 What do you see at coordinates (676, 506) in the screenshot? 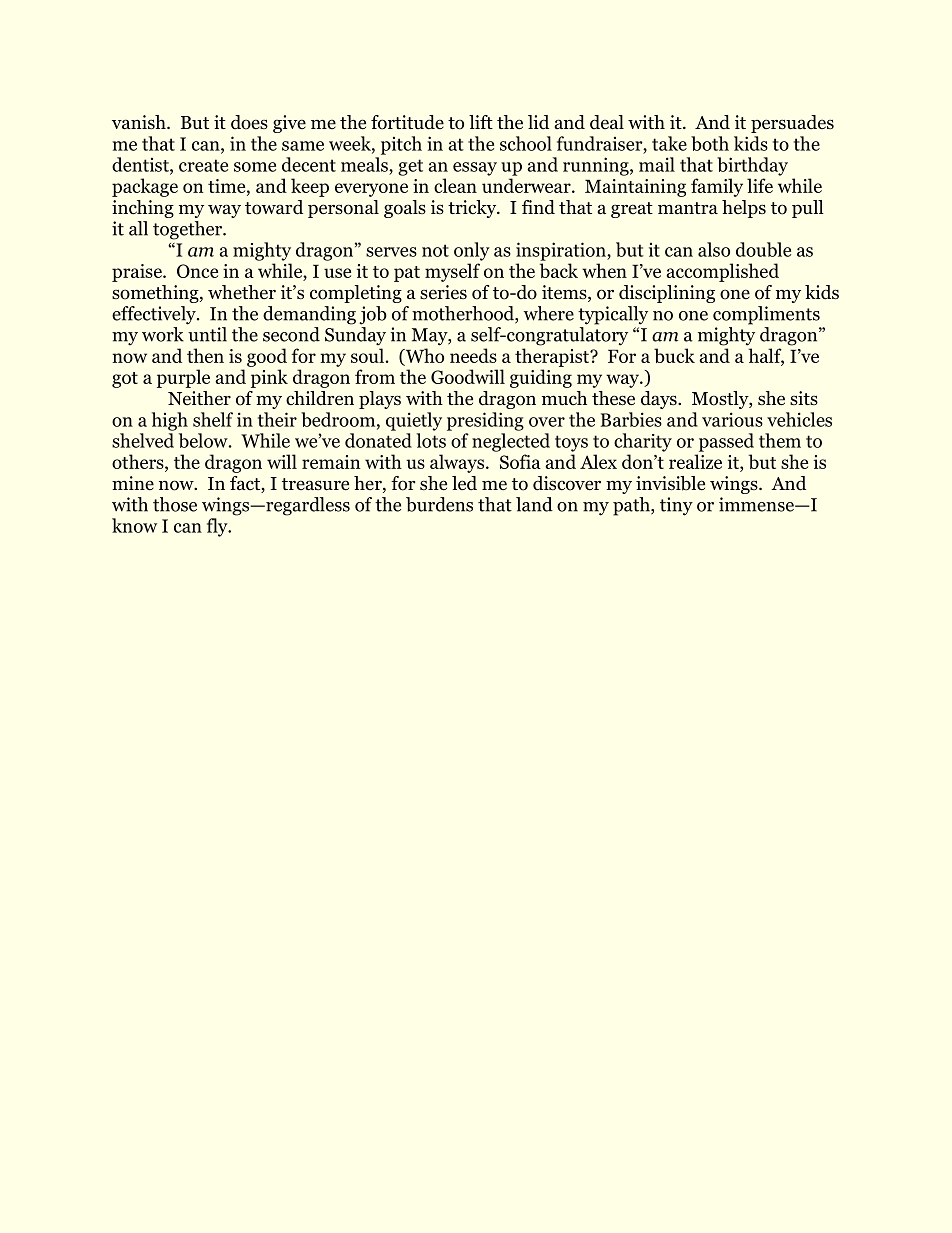
I see `tiny` at bounding box center [676, 506].
